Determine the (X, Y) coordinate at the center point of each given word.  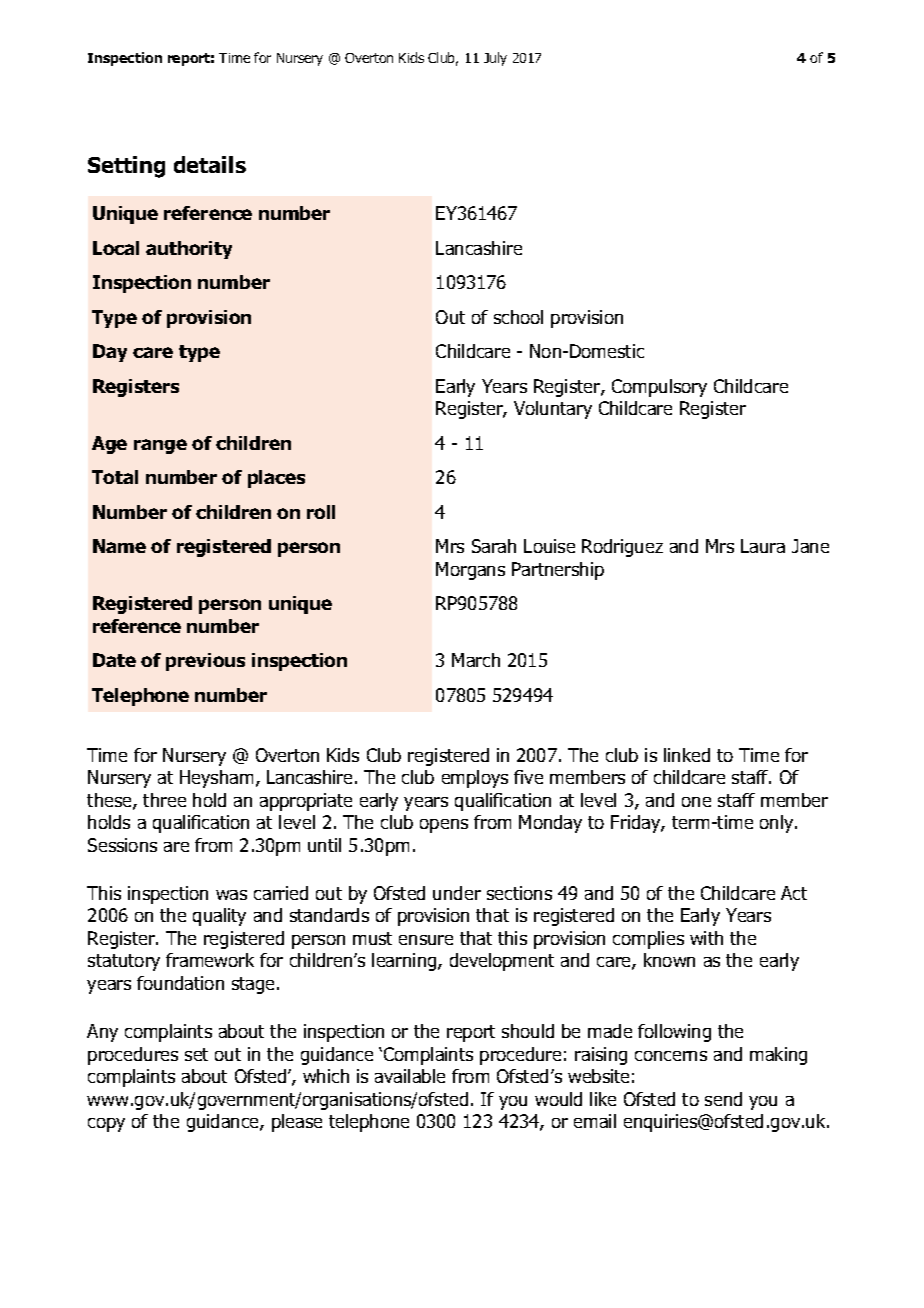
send (723, 1099)
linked (687, 755)
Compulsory (659, 388)
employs (475, 779)
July (495, 59)
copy (106, 1125)
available (410, 1076)
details (210, 164)
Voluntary (553, 410)
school (518, 317)
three (164, 800)
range (160, 446)
